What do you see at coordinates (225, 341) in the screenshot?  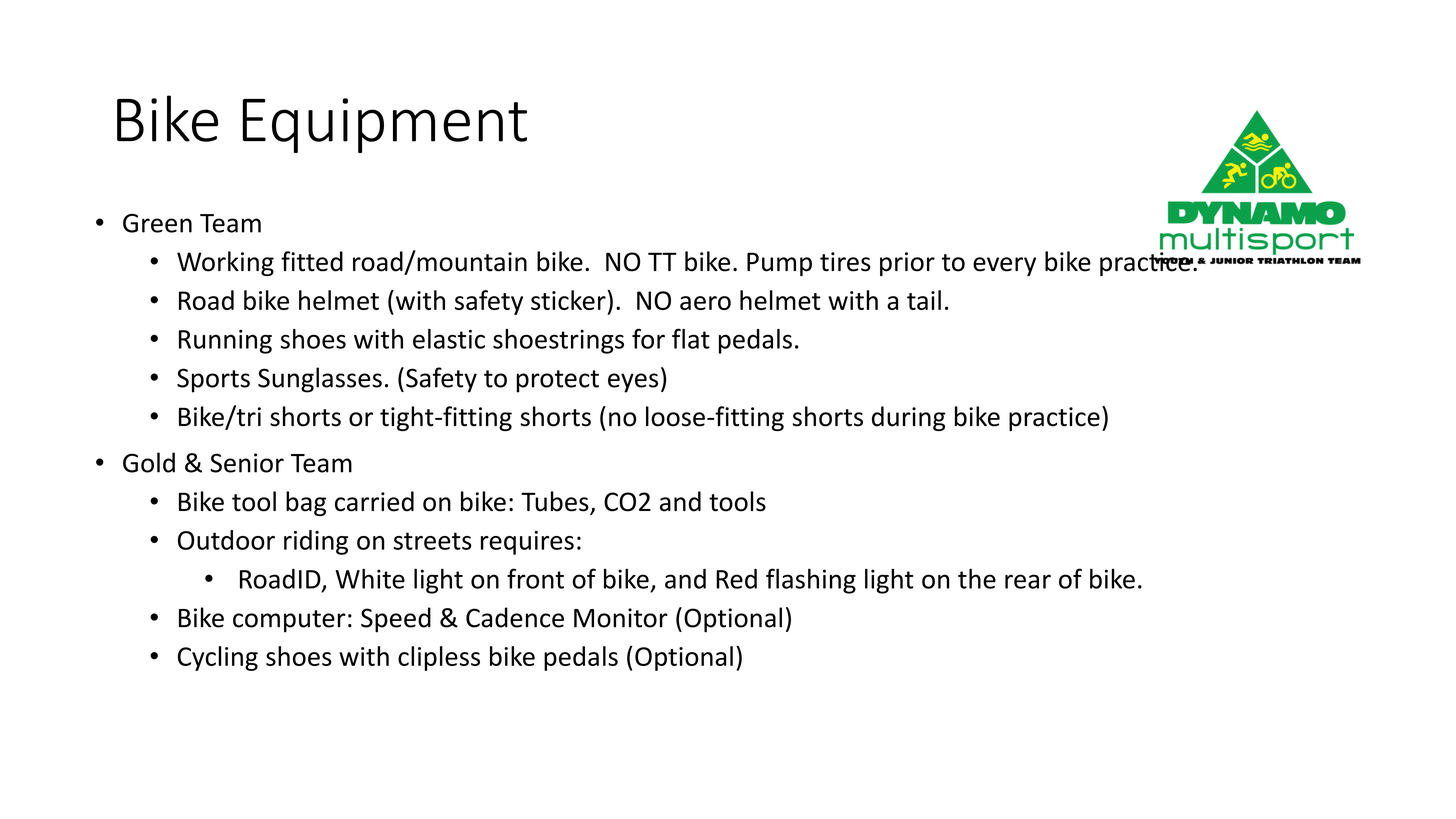 I see `Running` at bounding box center [225, 341].
